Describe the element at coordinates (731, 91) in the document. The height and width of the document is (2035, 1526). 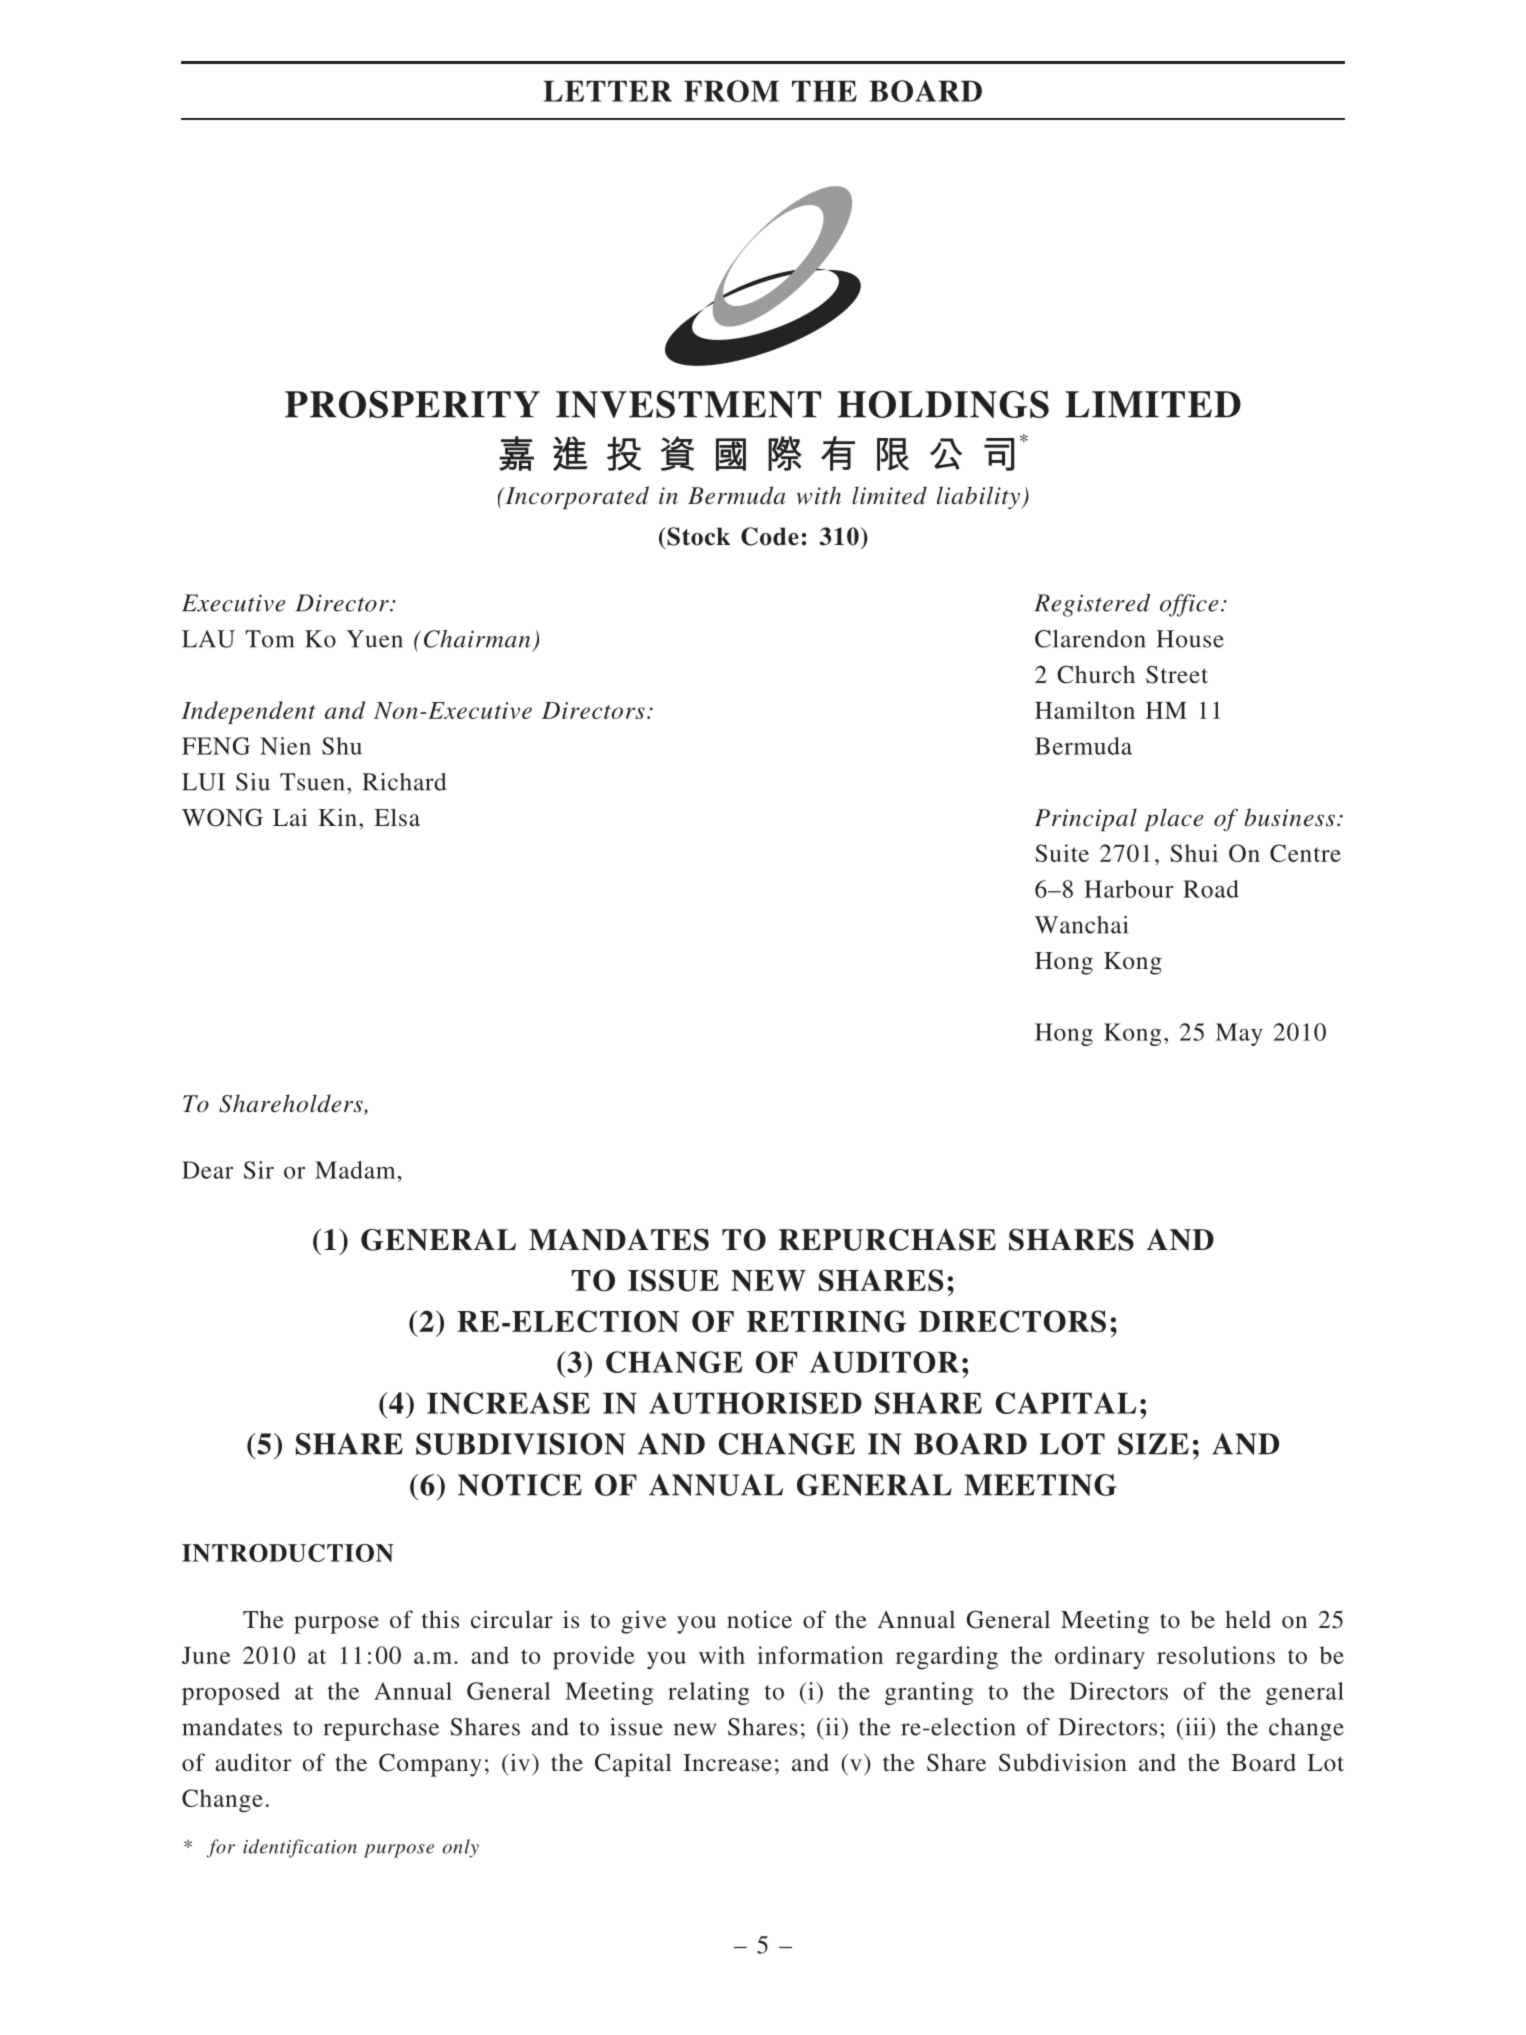
I see `FROM` at that location.
